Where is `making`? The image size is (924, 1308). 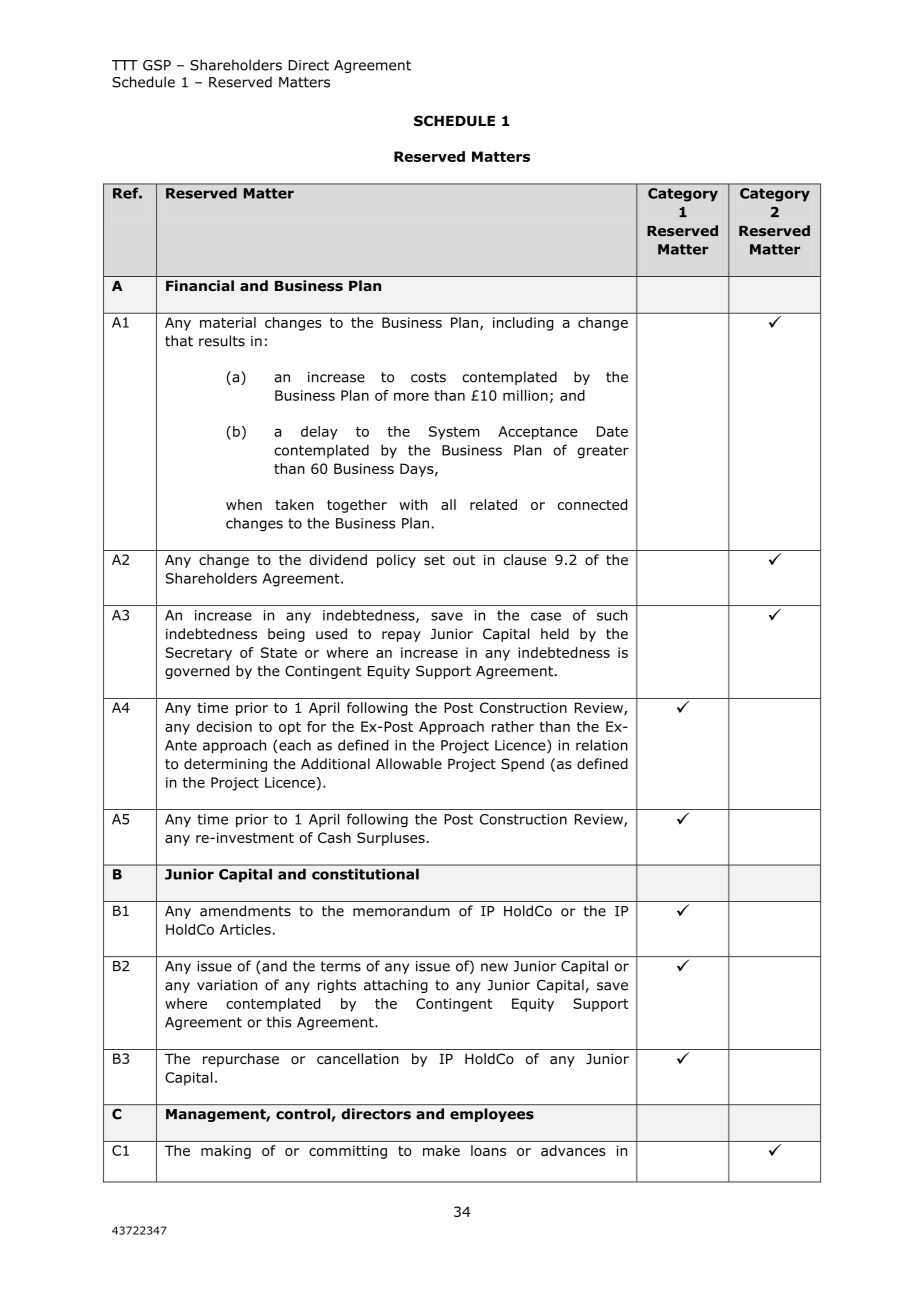 making is located at coordinates (226, 1152).
